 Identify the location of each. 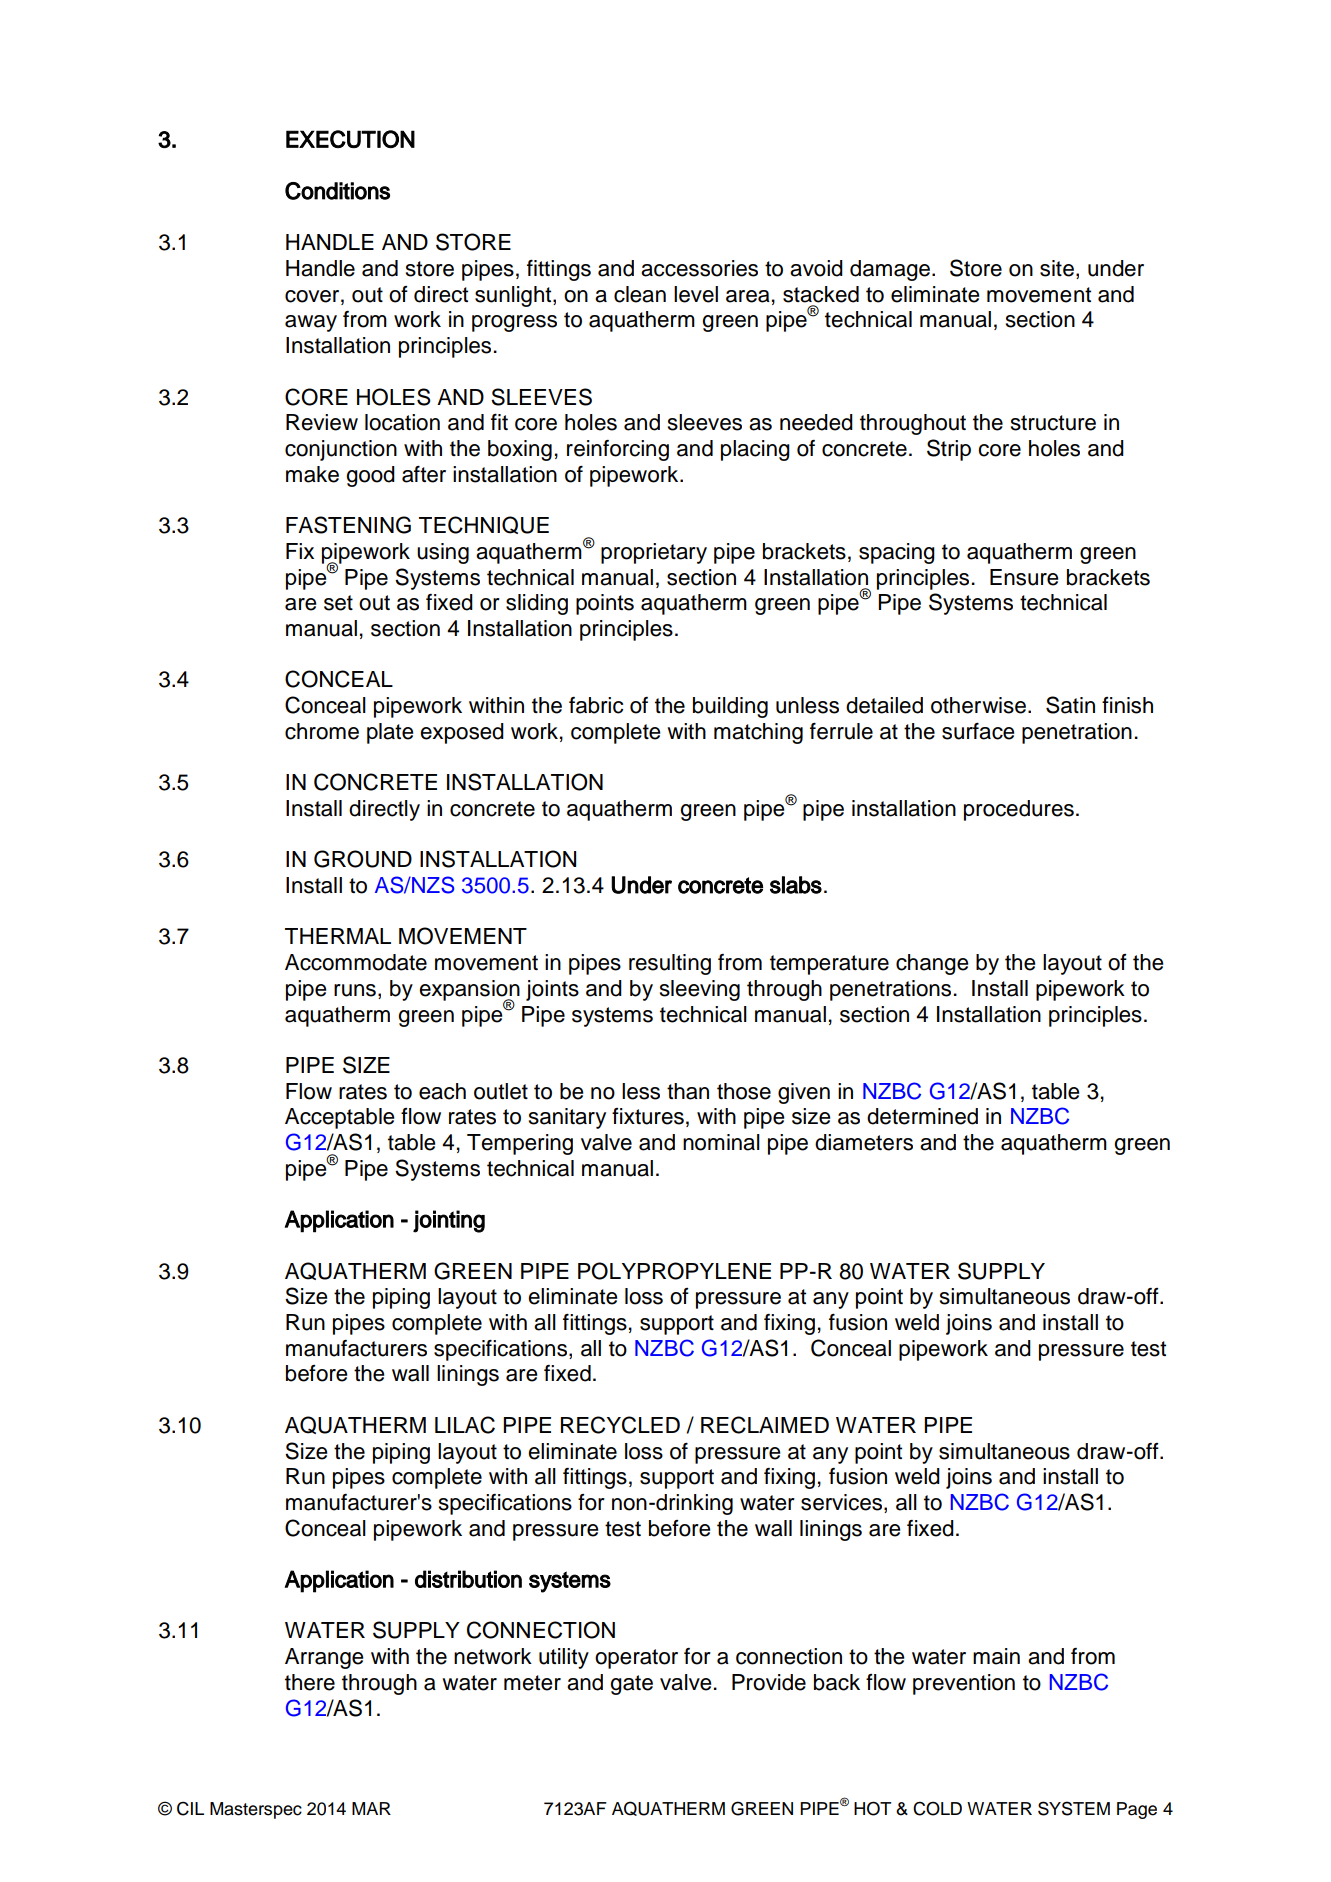
(442, 1091).
